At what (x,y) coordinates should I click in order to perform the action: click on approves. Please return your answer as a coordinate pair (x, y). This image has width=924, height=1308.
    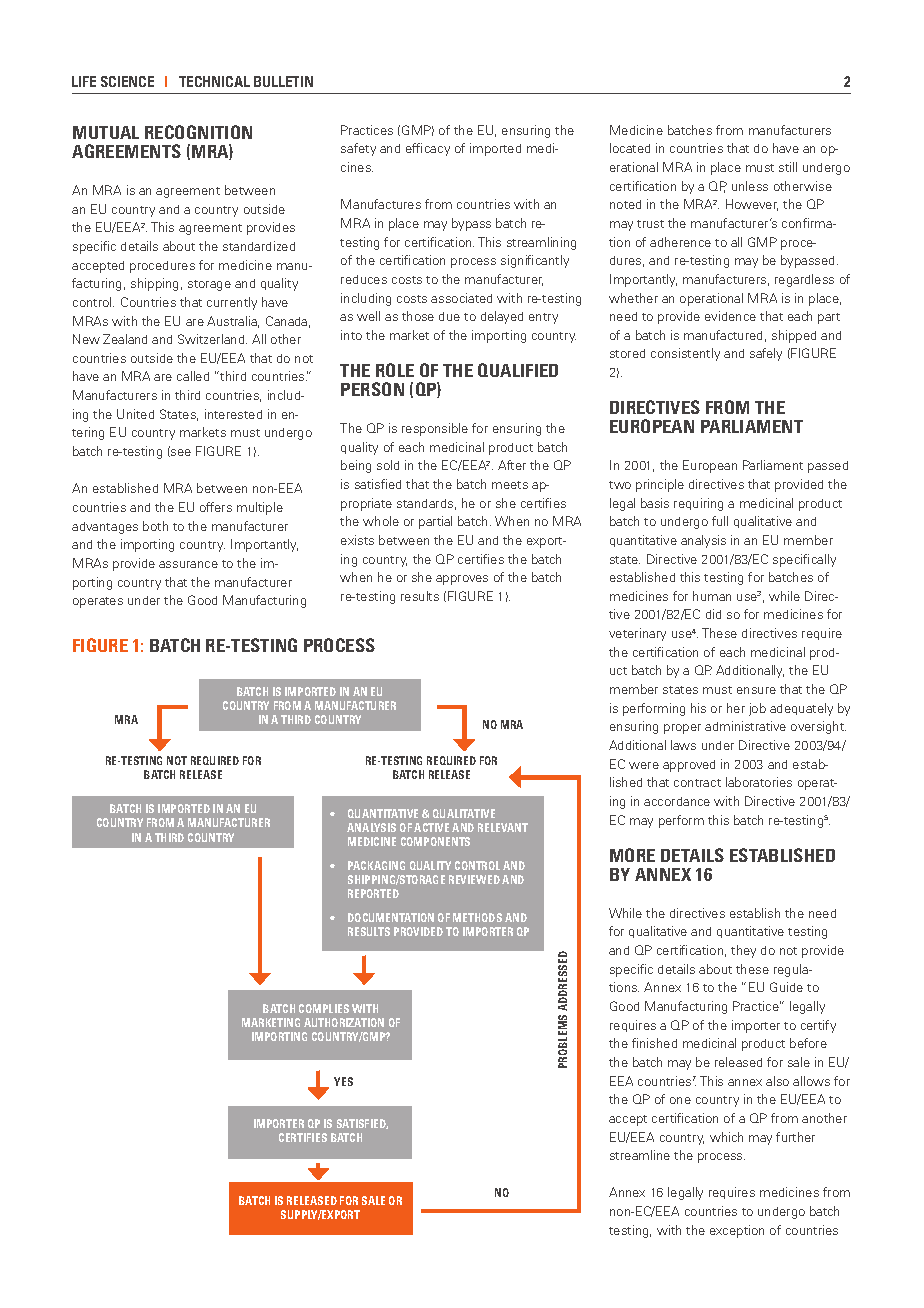
    Looking at the image, I should click on (462, 580).
